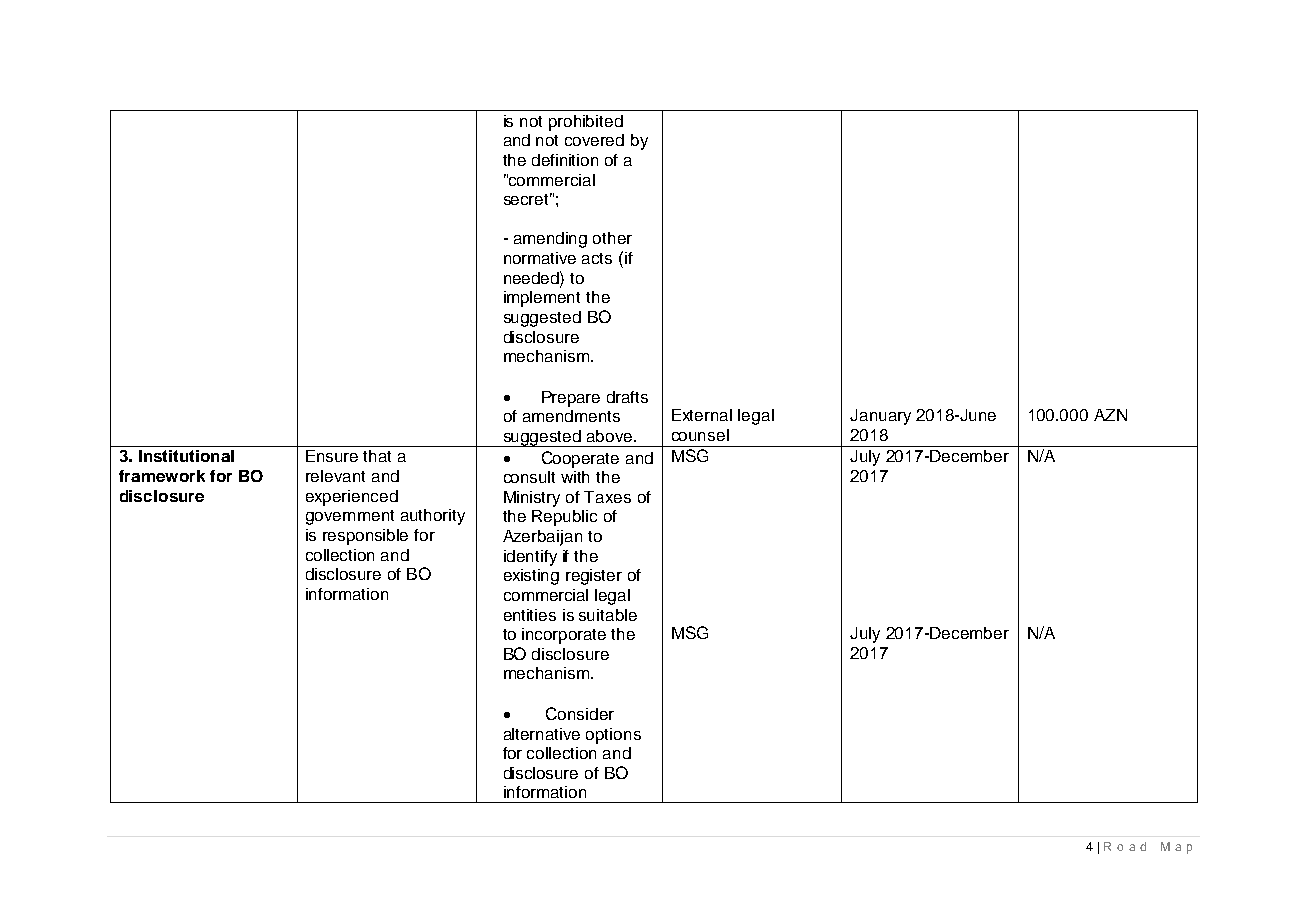  I want to click on Taxes, so click(607, 497).
